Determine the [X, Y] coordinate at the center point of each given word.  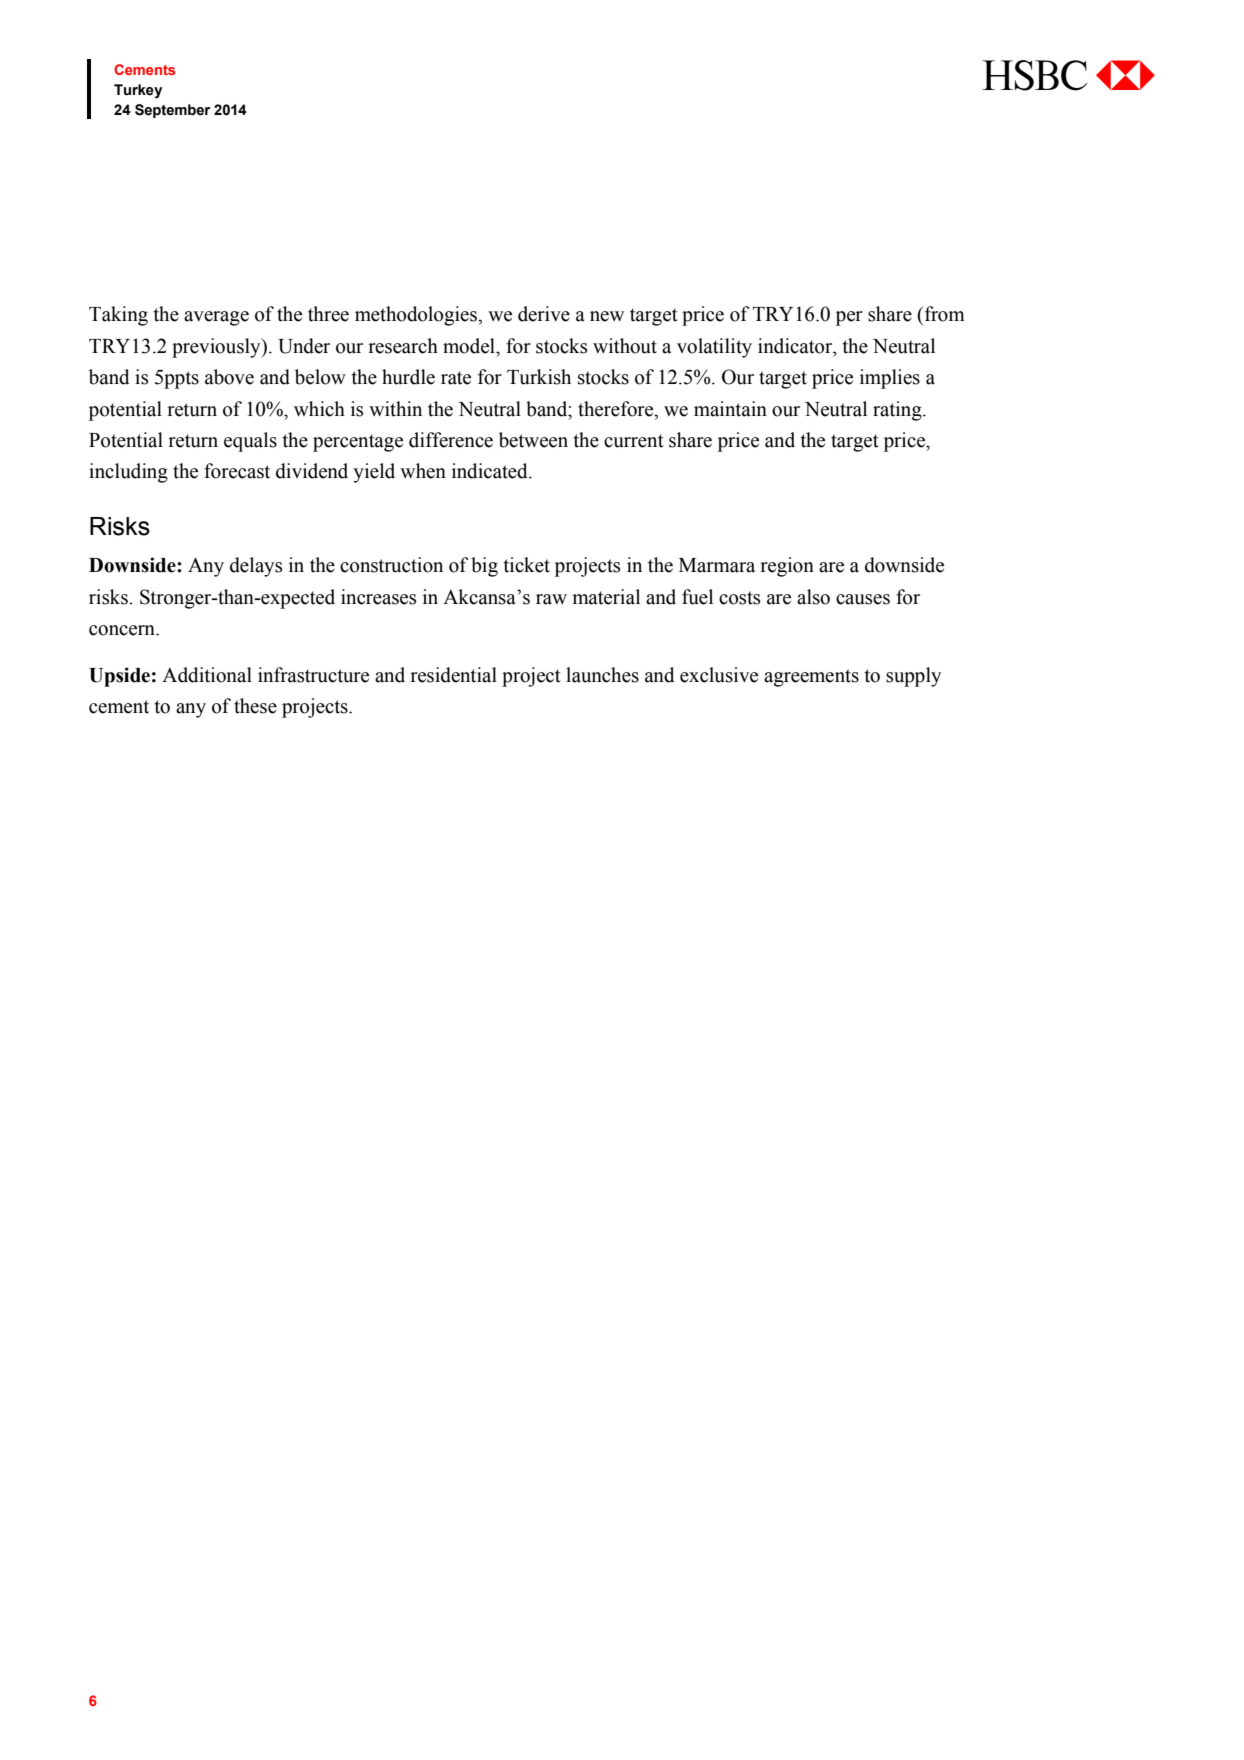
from [943, 314]
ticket [527, 565]
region [787, 567]
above [229, 377]
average [216, 318]
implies [890, 379]
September [172, 111]
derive [544, 314]
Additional [207, 675]
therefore [617, 409]
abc [1068, 75]
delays [256, 567]
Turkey [138, 91]
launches [602, 675]
